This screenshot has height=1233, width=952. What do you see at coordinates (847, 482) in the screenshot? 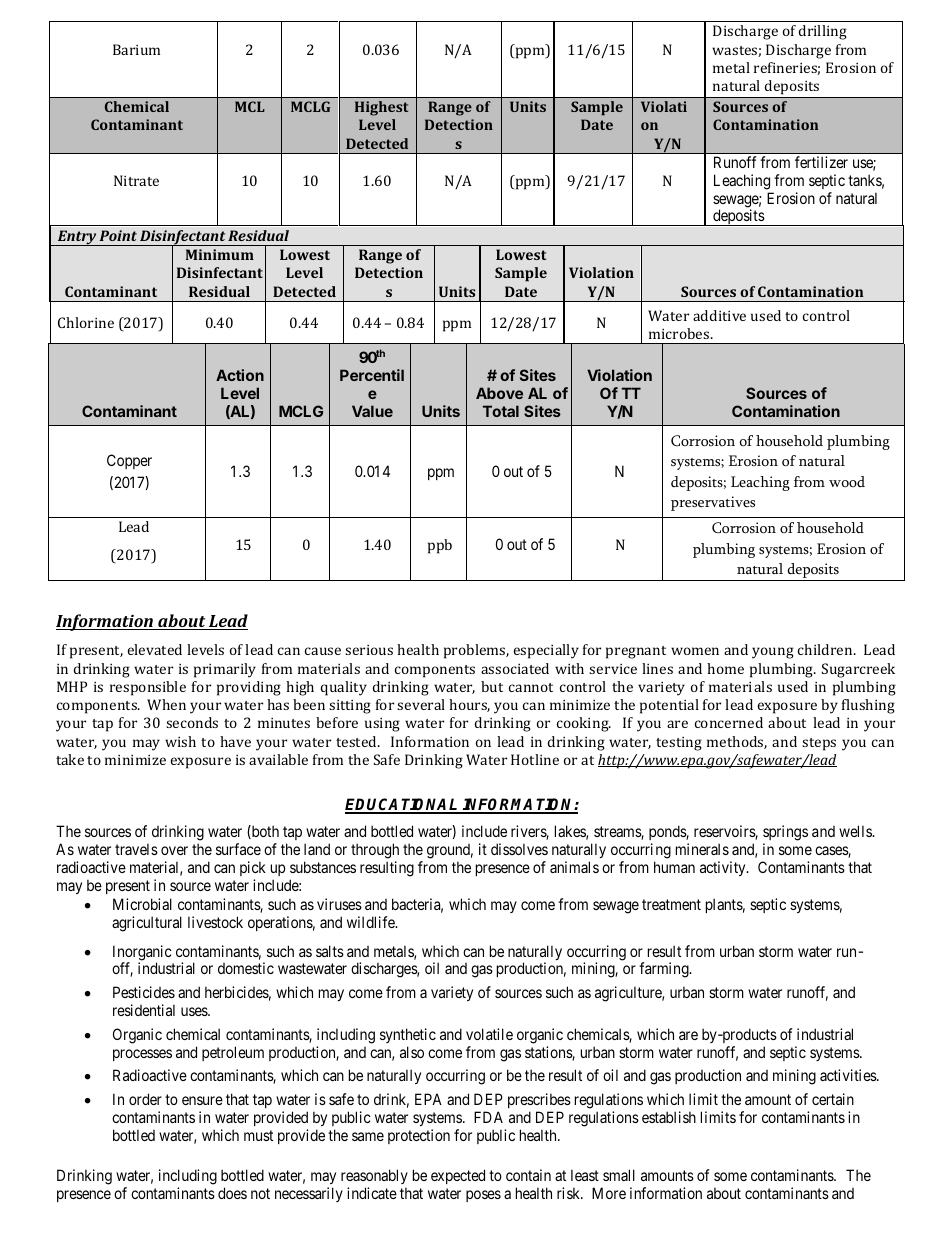
I see `wood` at bounding box center [847, 482].
